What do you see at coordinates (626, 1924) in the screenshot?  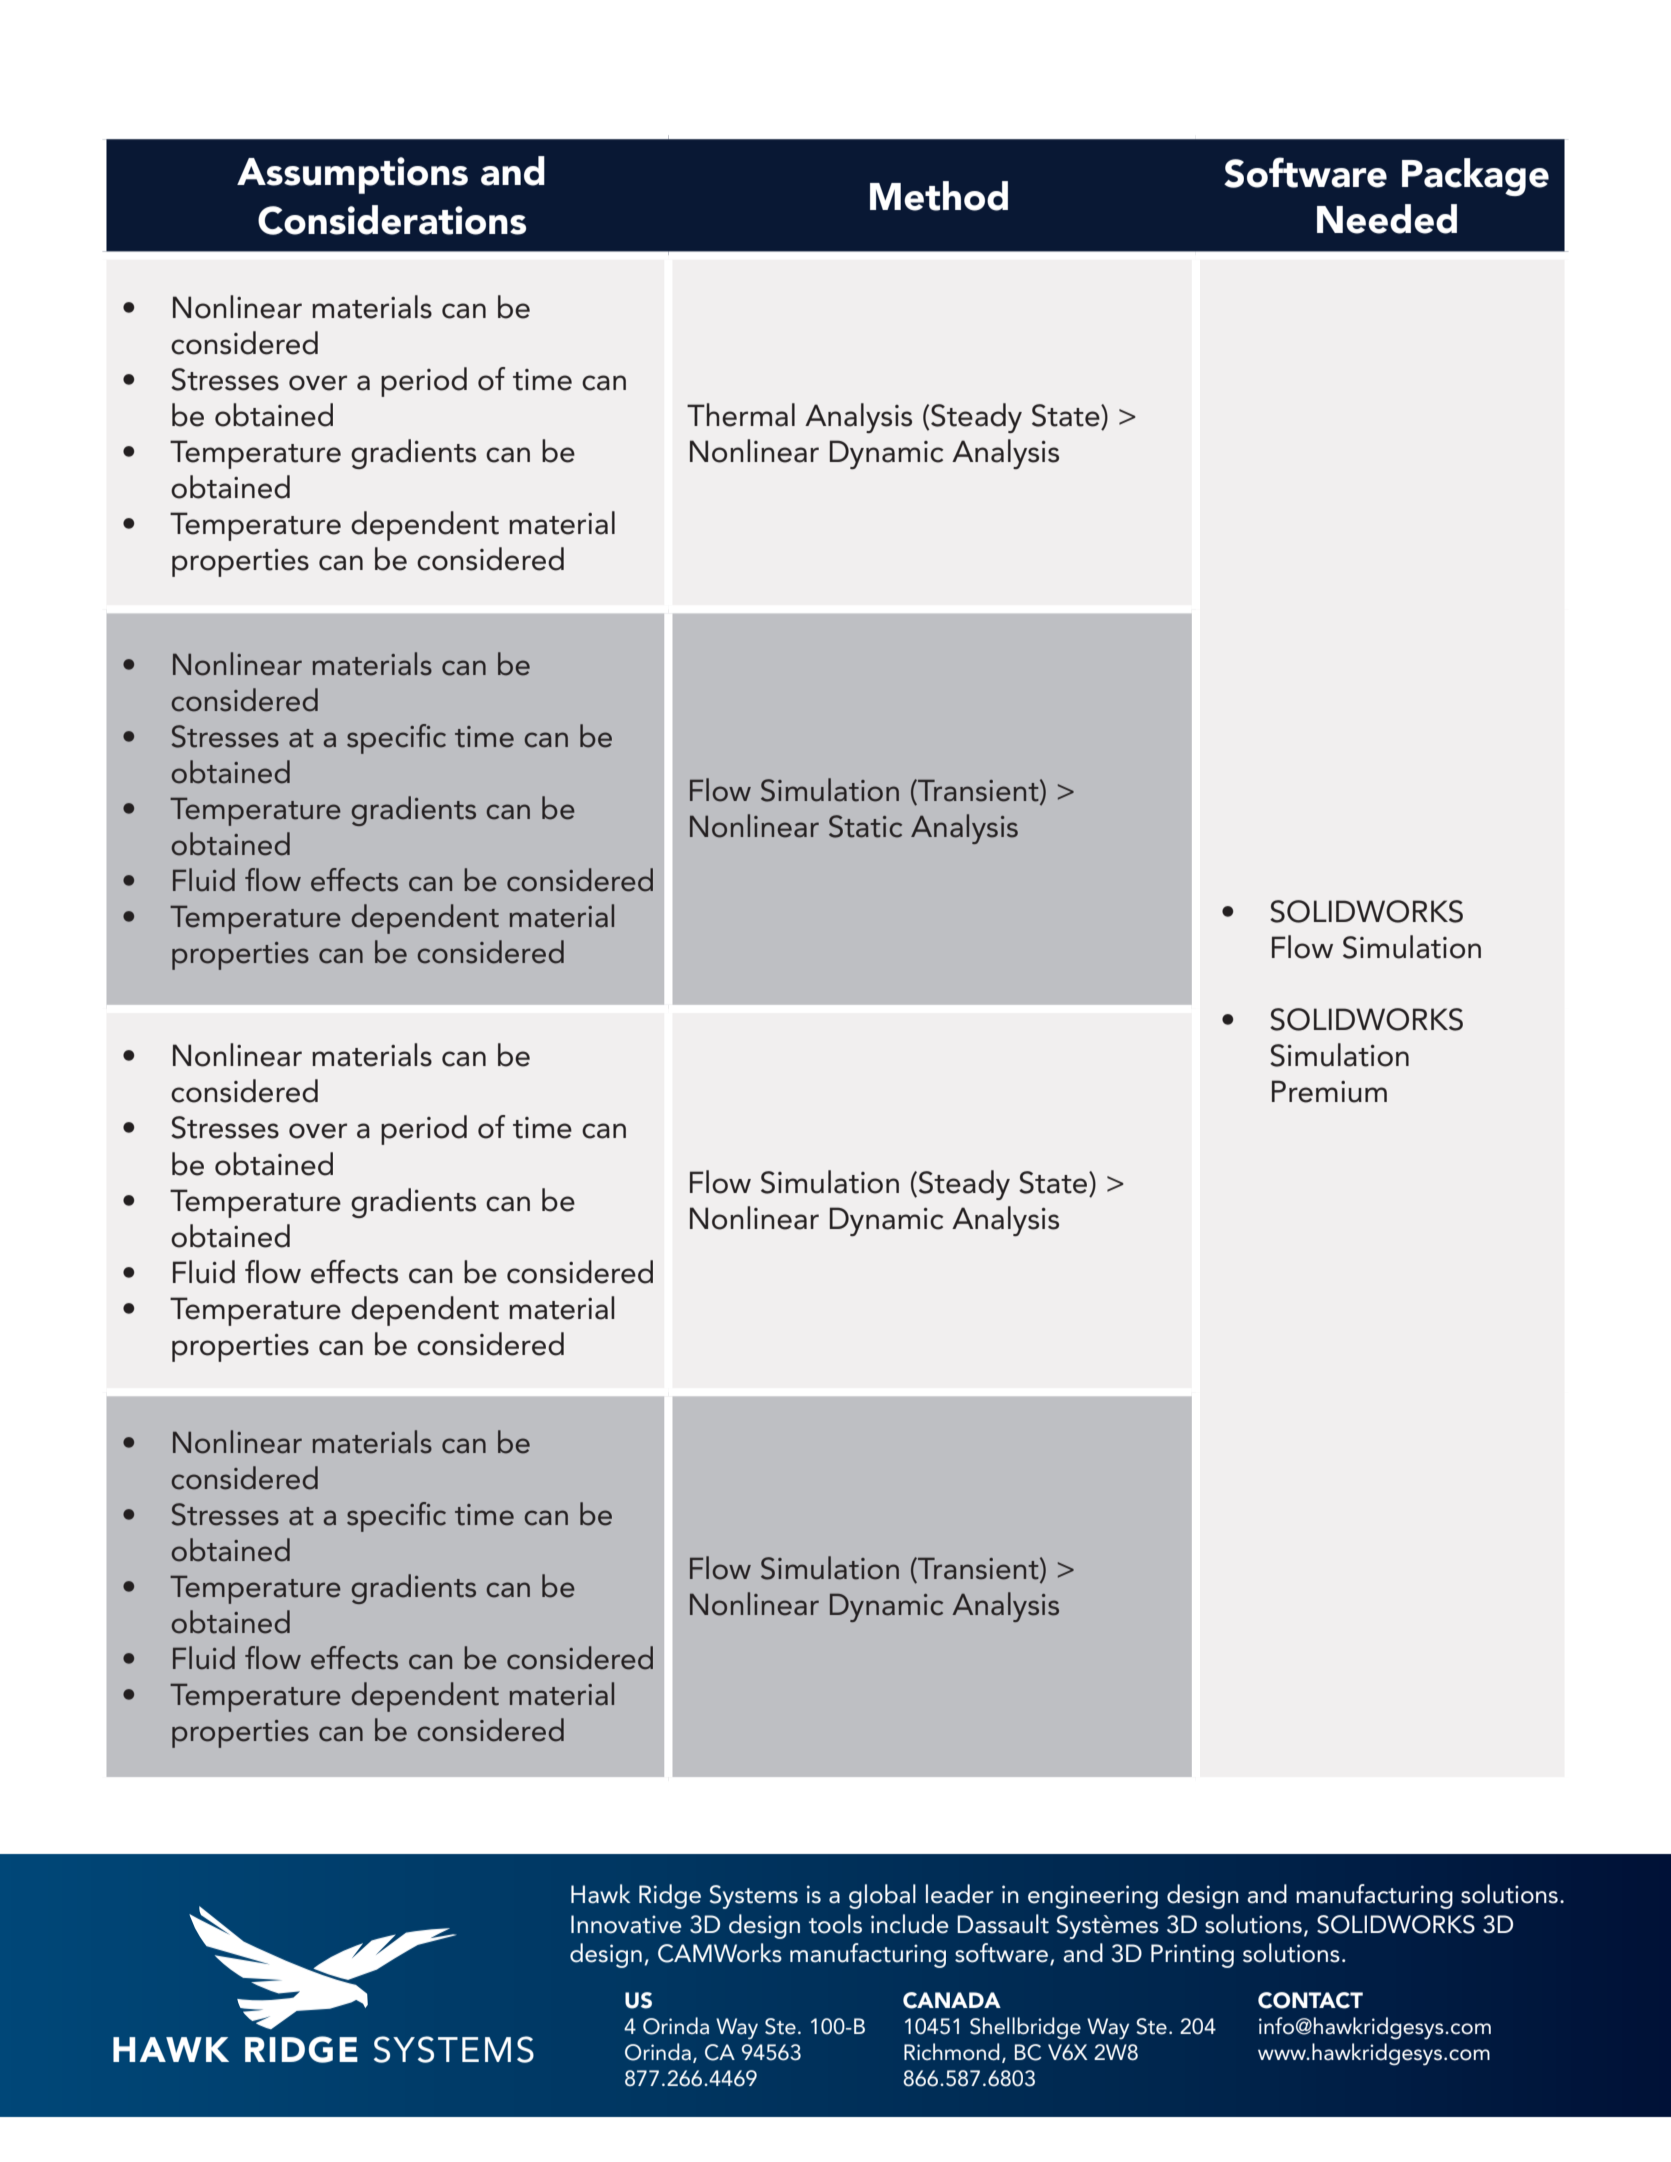 I see `Innovative` at bounding box center [626, 1924].
